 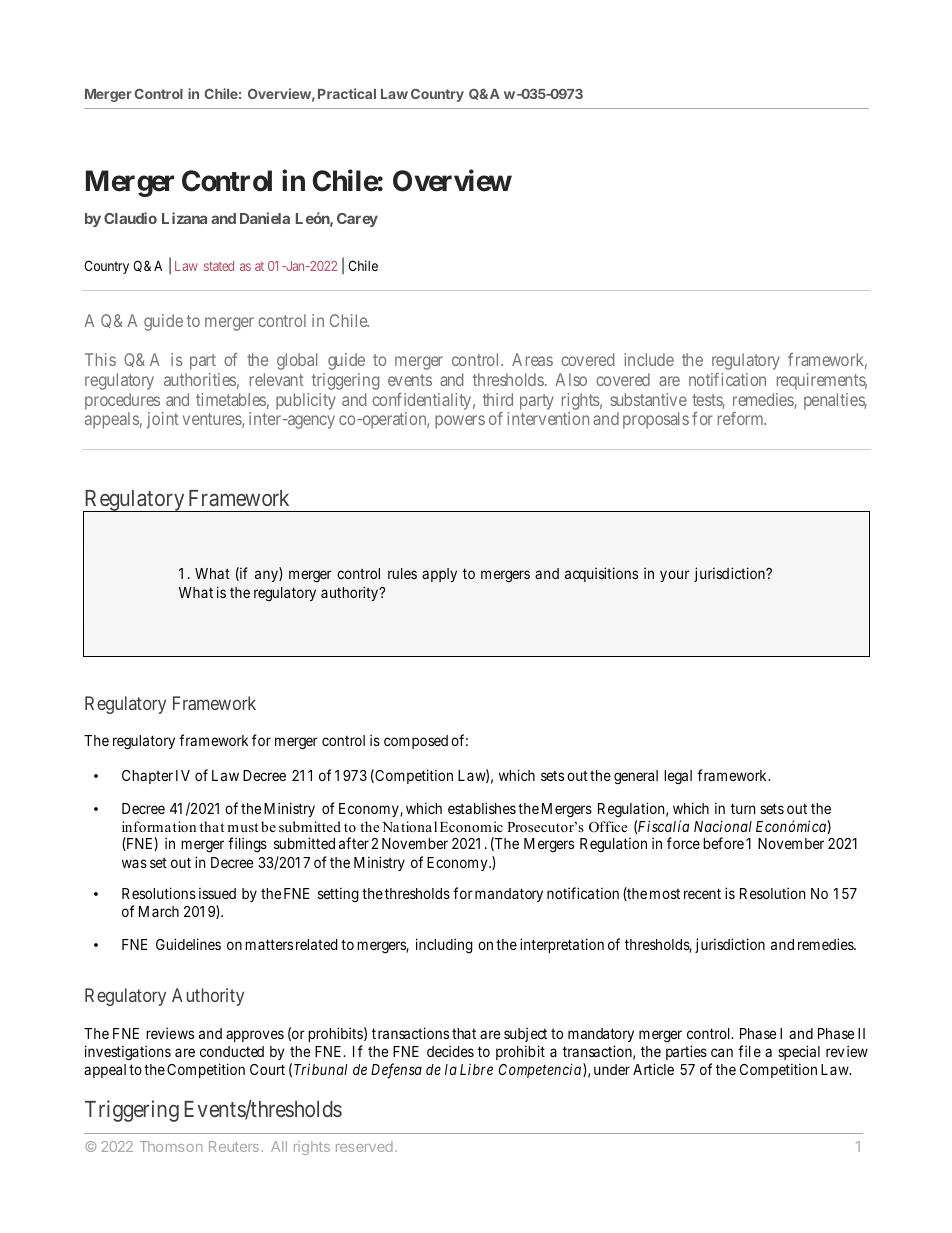 I want to click on Practical, so click(x=347, y=93).
